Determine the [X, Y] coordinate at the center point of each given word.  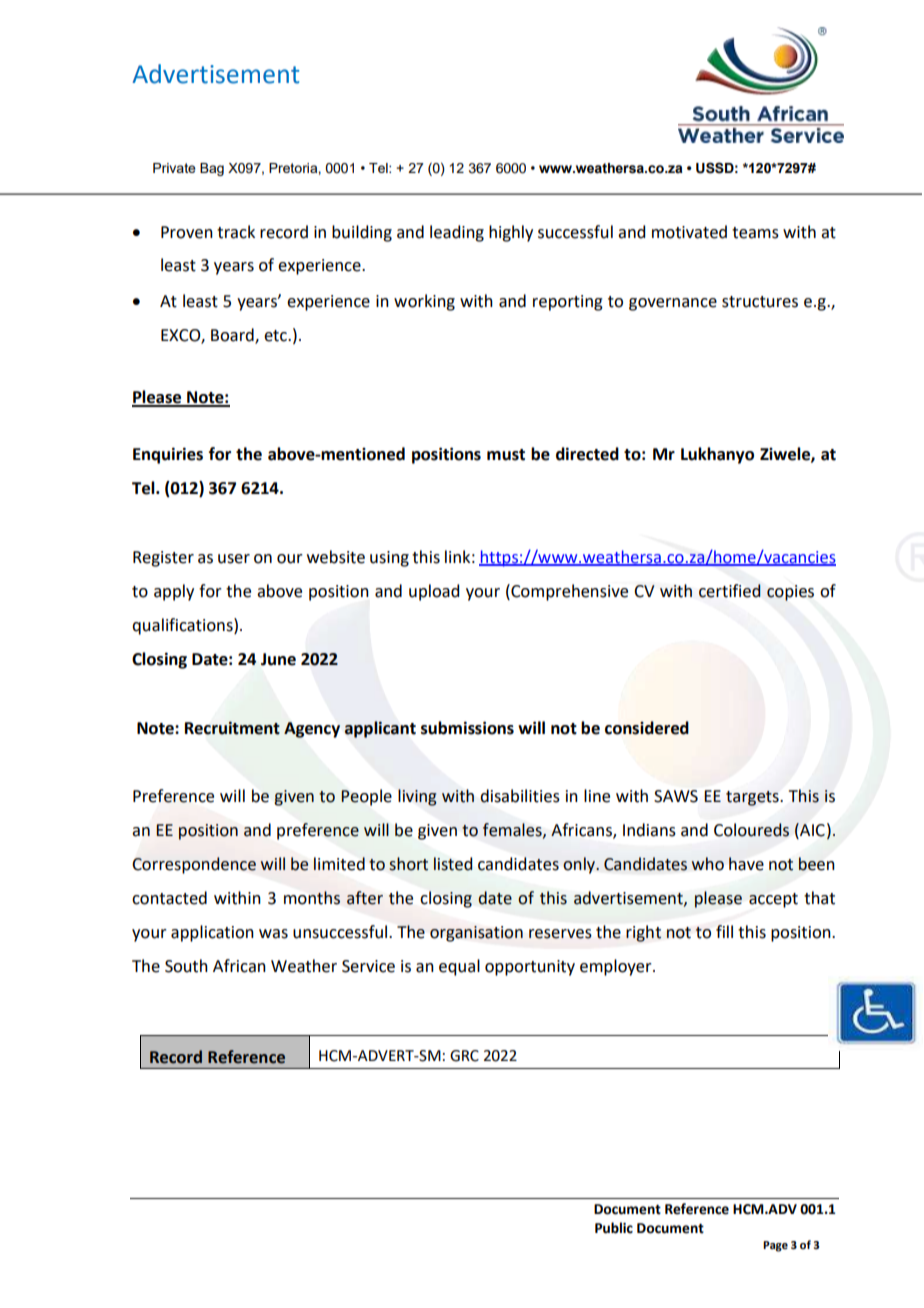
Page [775, 1246]
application [212, 933]
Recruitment [232, 728]
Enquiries [168, 455]
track [236, 232]
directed [587, 454]
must [506, 455]
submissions [467, 728]
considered [647, 728]
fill [724, 931]
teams [755, 233]
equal [459, 967]
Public [614, 1228]
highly [511, 233]
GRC [464, 1056]
